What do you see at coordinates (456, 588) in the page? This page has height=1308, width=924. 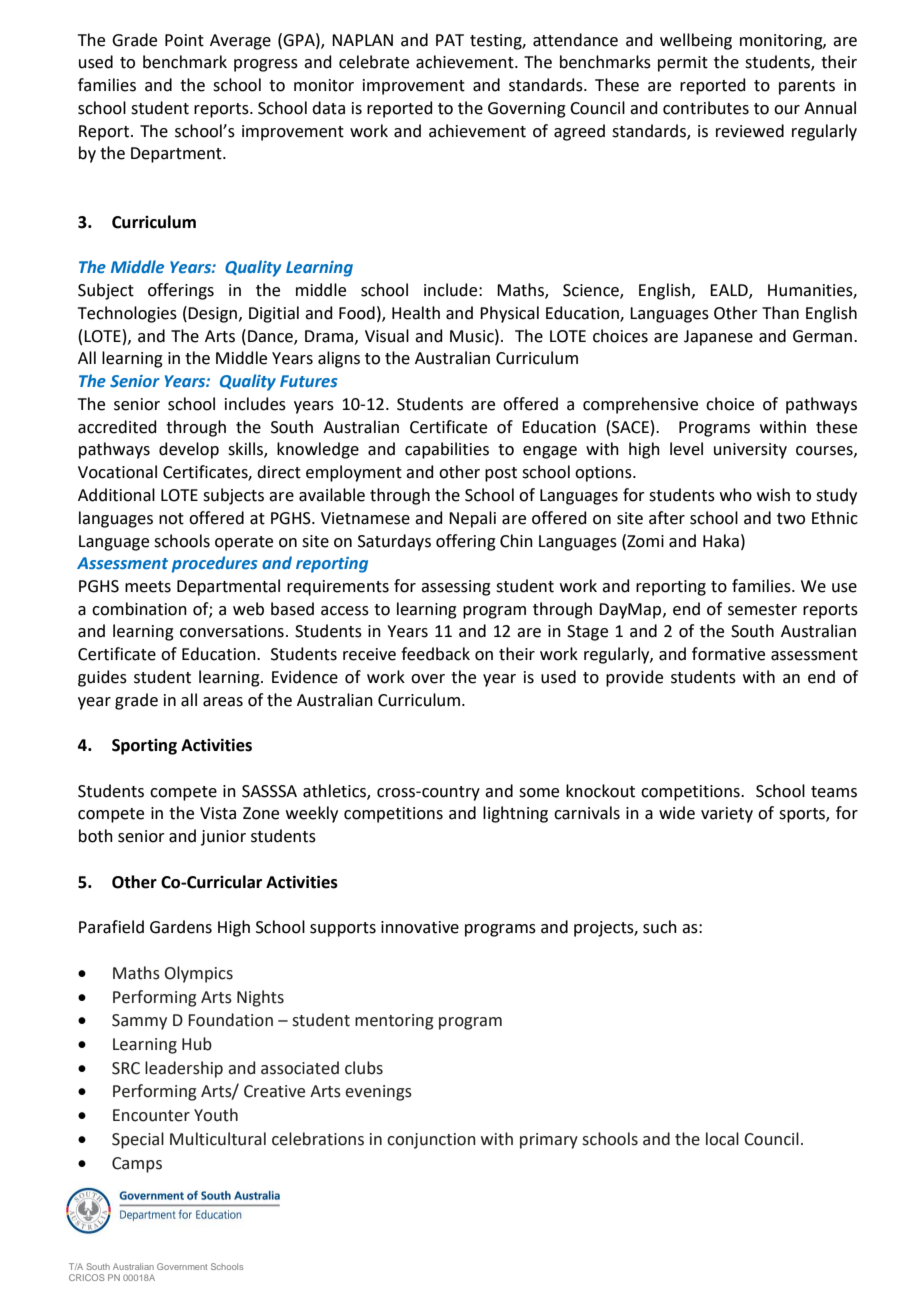 I see `assessing` at bounding box center [456, 588].
